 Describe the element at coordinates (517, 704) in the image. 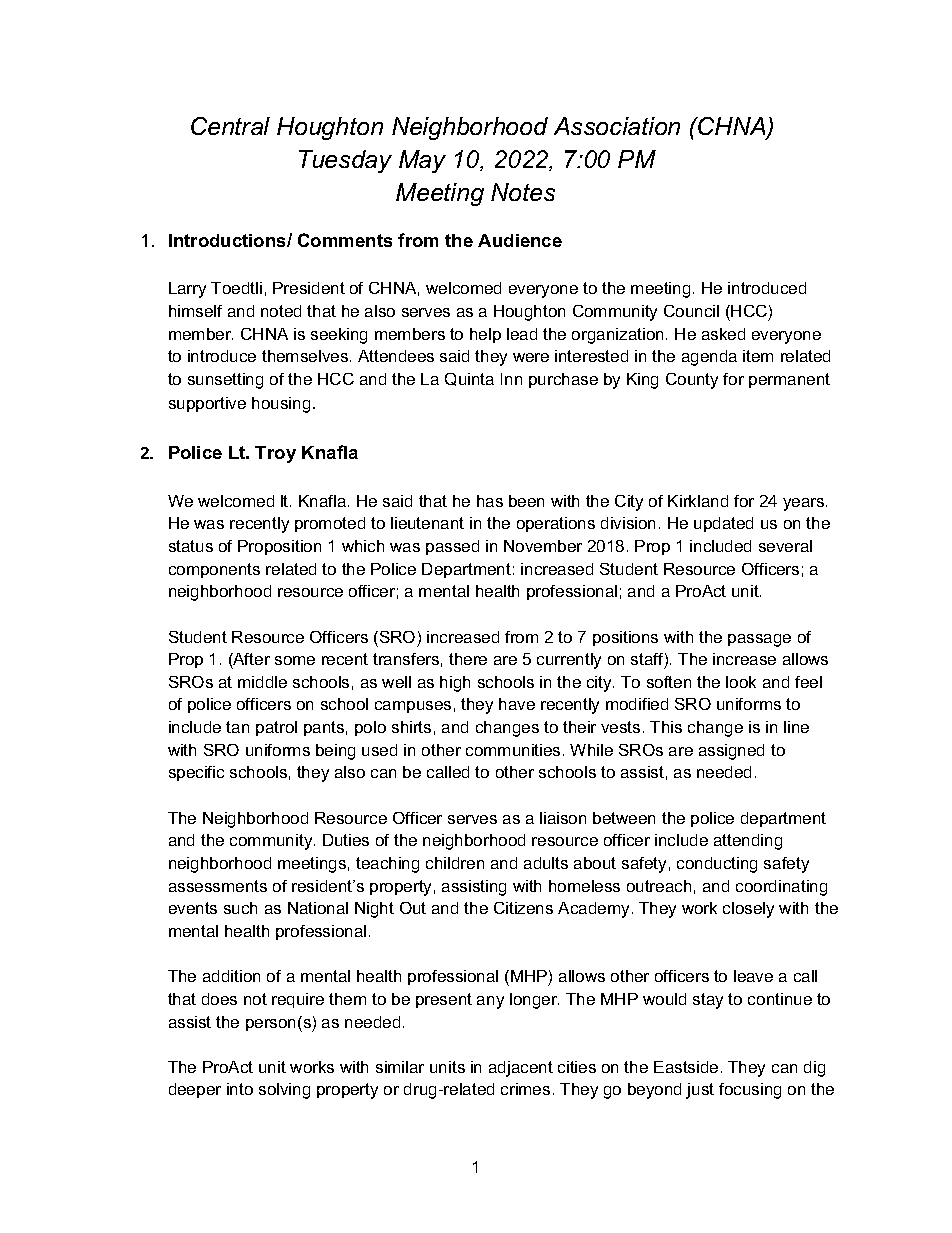

I see `have` at that location.
